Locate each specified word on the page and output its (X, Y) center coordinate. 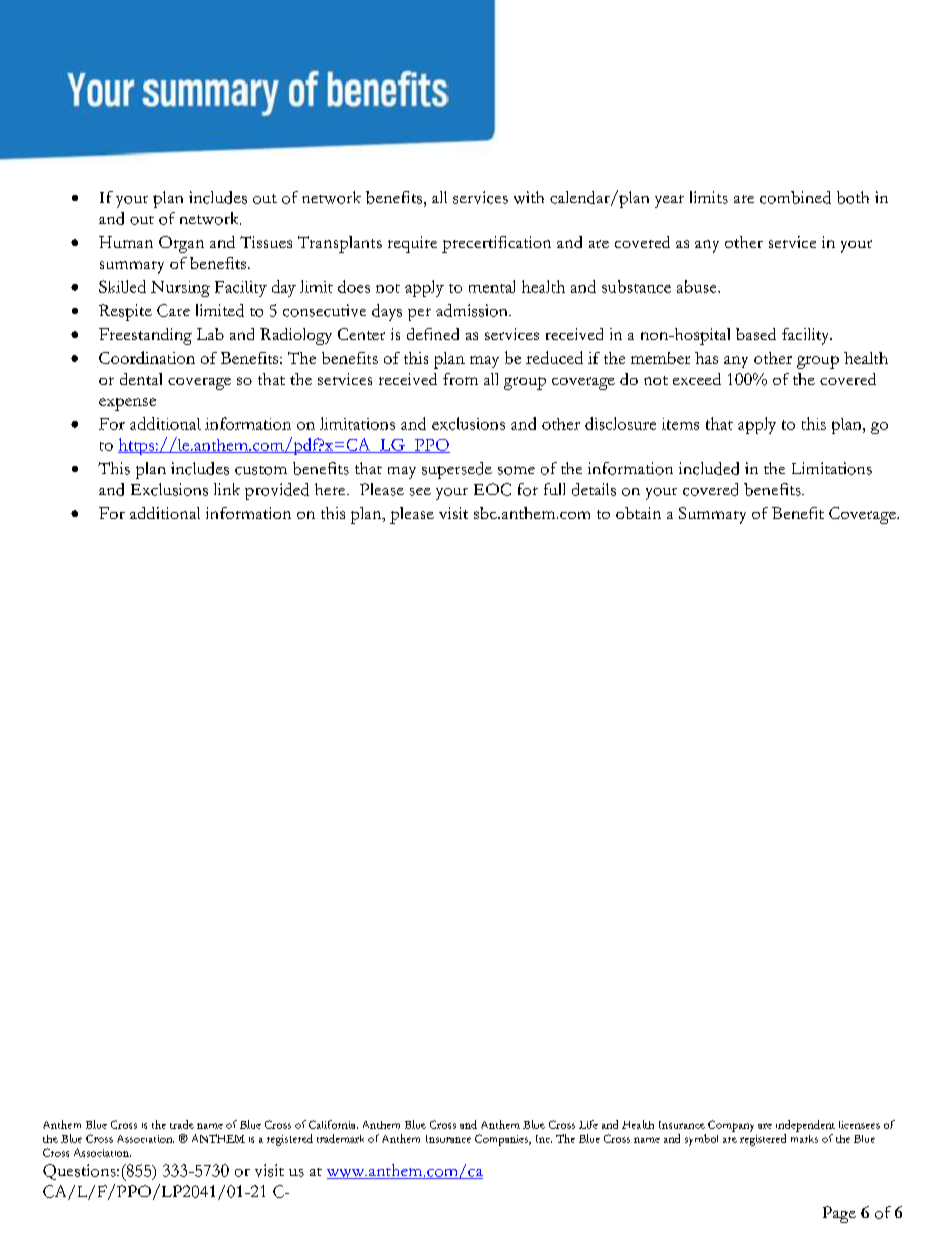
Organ (181, 244)
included (709, 468)
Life (588, 1124)
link (227, 489)
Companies (503, 1140)
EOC (492, 489)
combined (795, 197)
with (529, 197)
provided (277, 491)
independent (805, 1126)
